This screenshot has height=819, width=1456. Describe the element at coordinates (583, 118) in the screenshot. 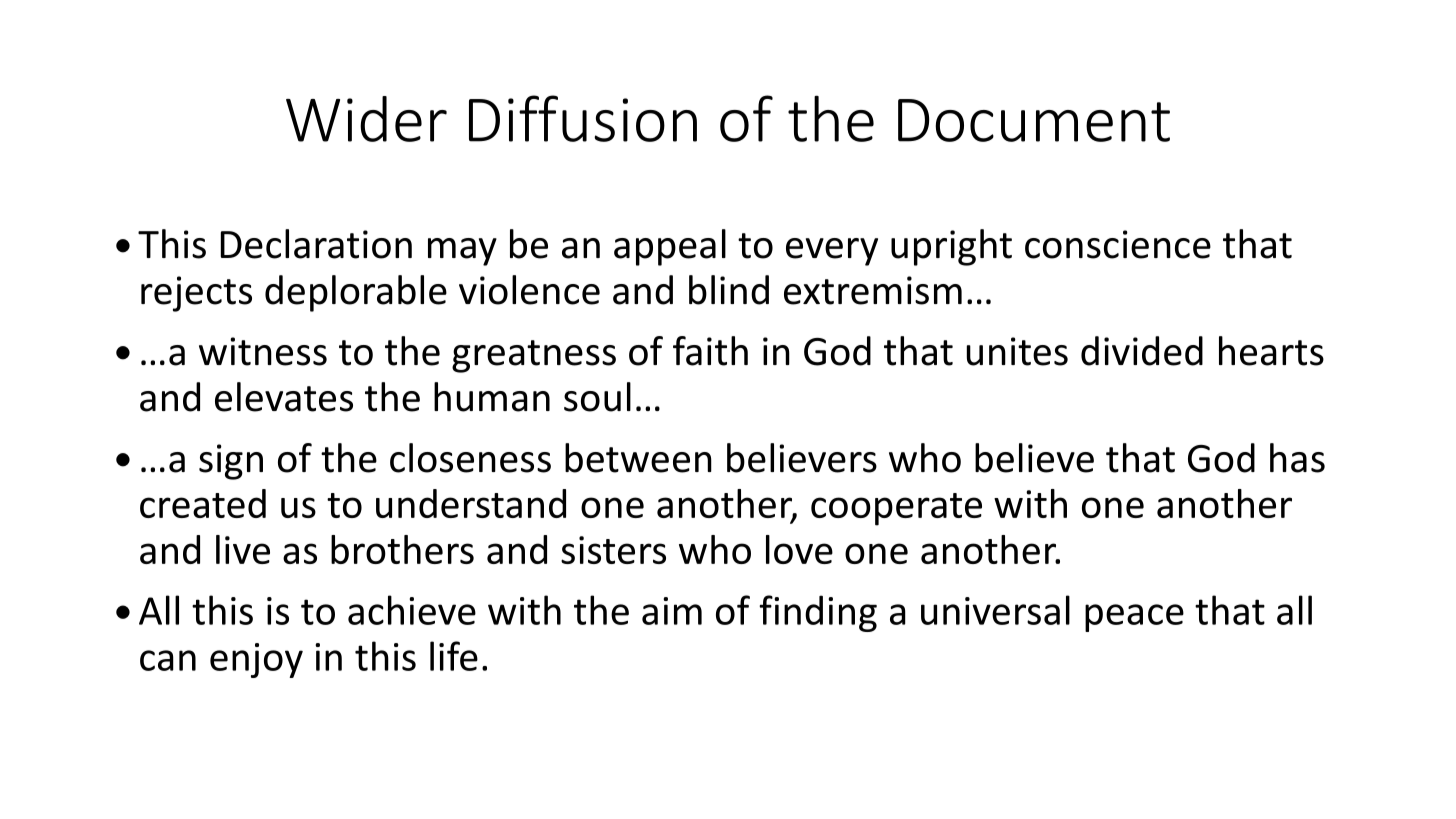

I see `Diffusion` at that location.
